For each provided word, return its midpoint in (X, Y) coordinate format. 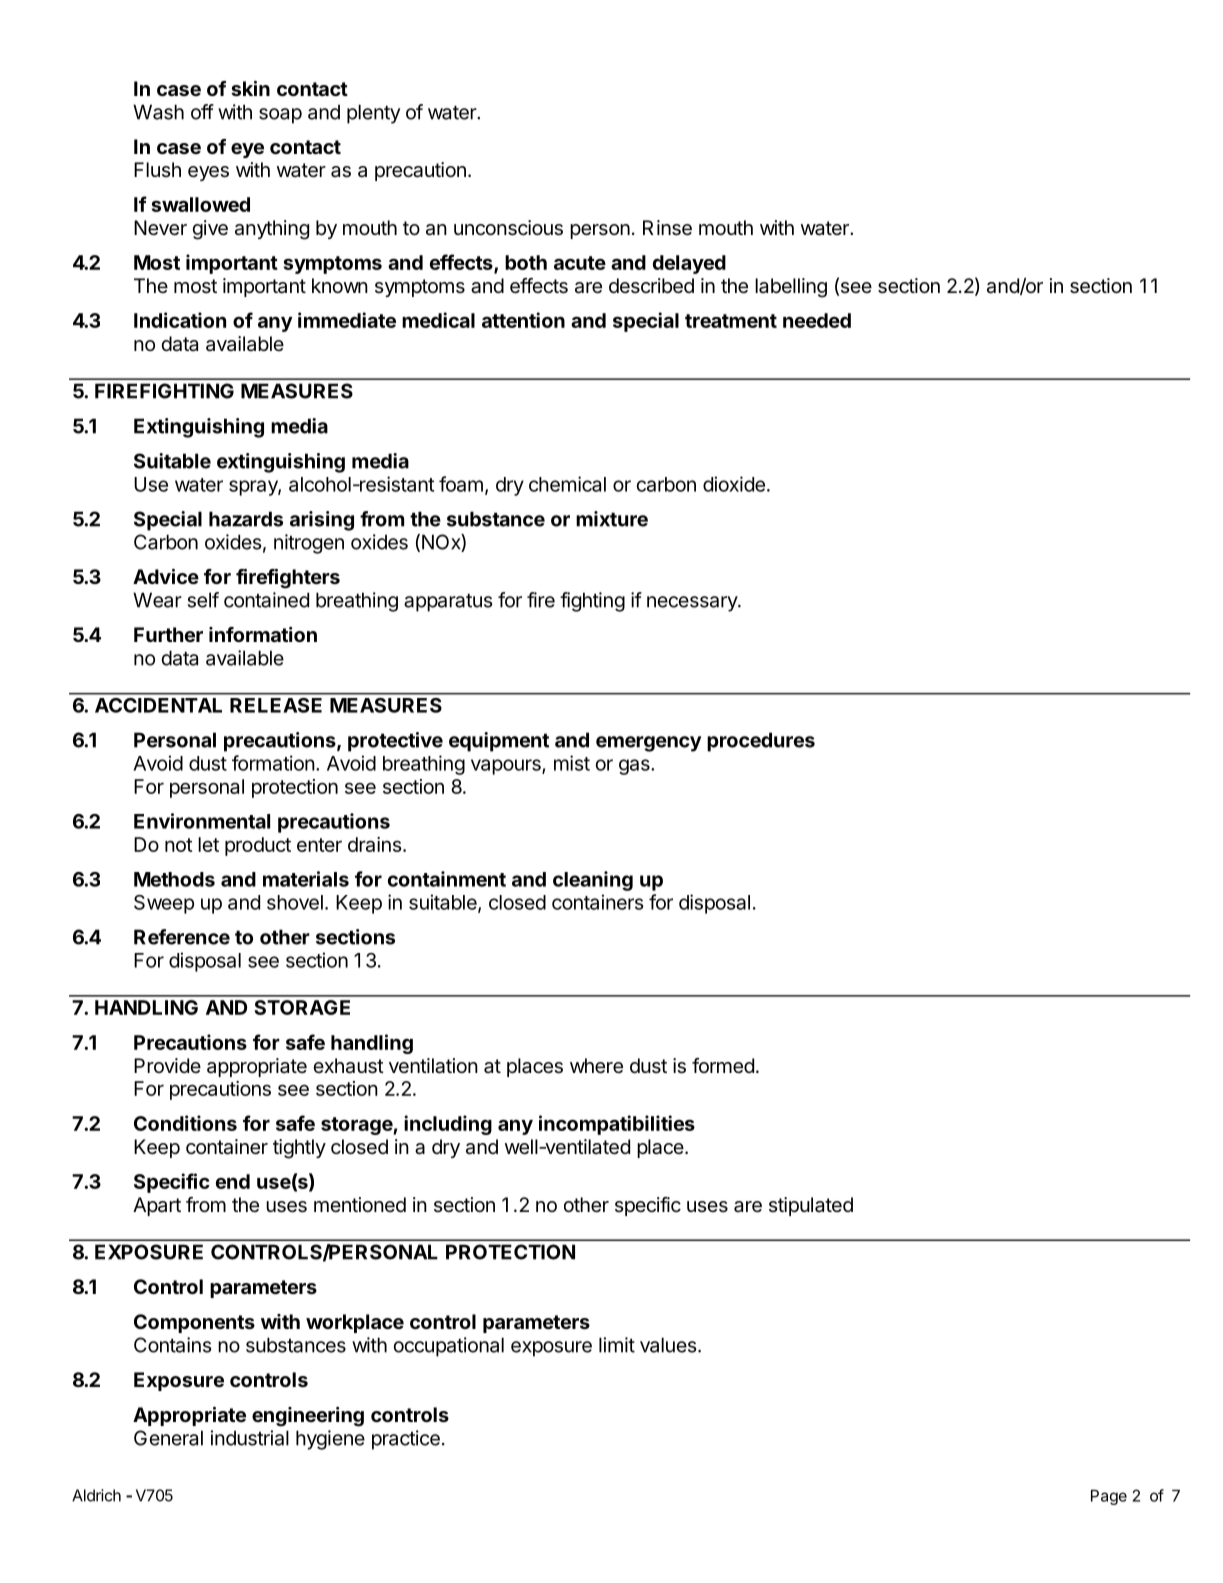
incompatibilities (617, 1125)
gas (635, 767)
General (168, 1438)
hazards (246, 519)
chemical (567, 484)
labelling (791, 288)
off (202, 112)
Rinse (667, 228)
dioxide (734, 484)
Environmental (202, 821)
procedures (761, 742)
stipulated (811, 1206)
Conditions (185, 1123)
